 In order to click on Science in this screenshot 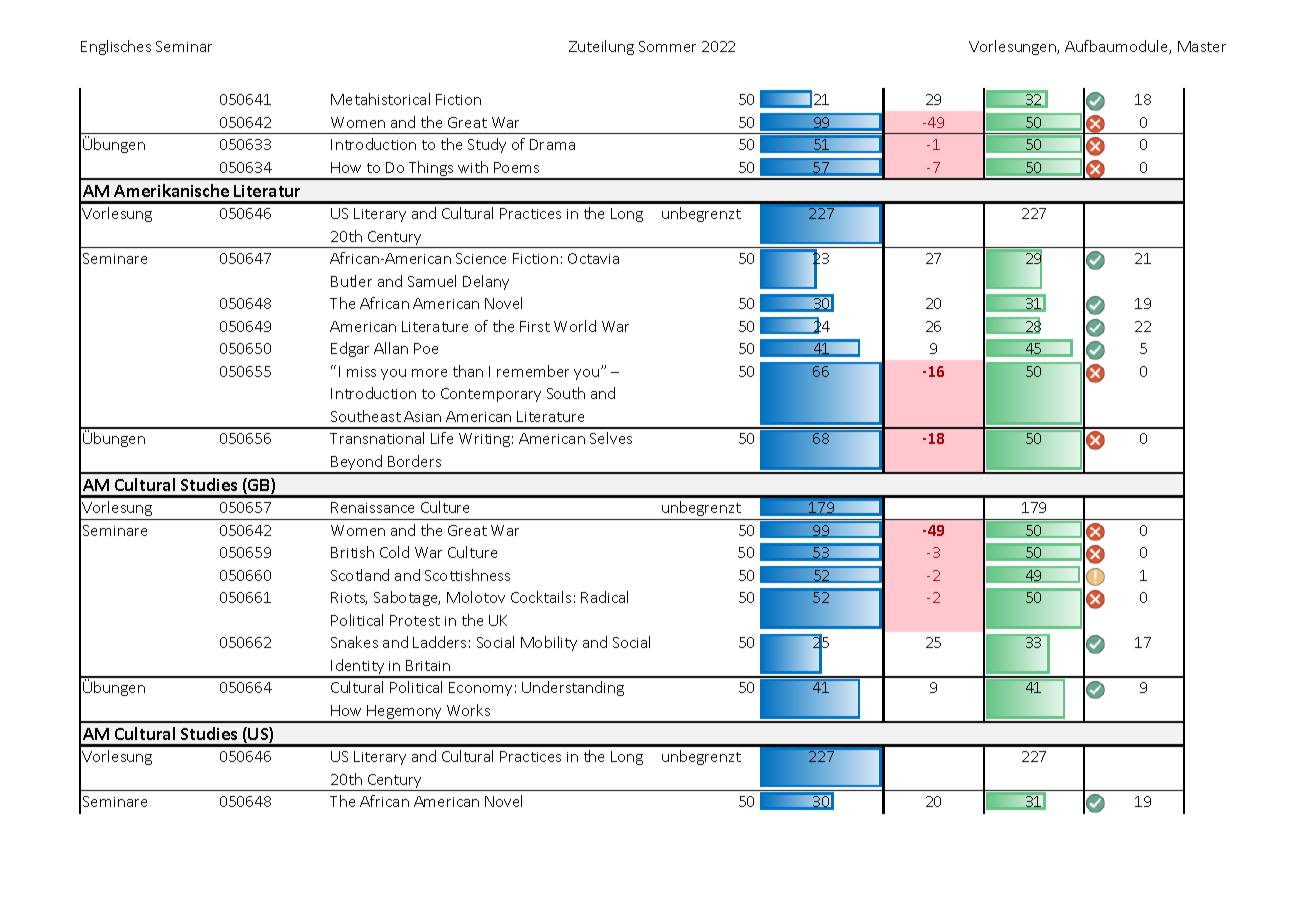, I will do `click(481, 258)`.
